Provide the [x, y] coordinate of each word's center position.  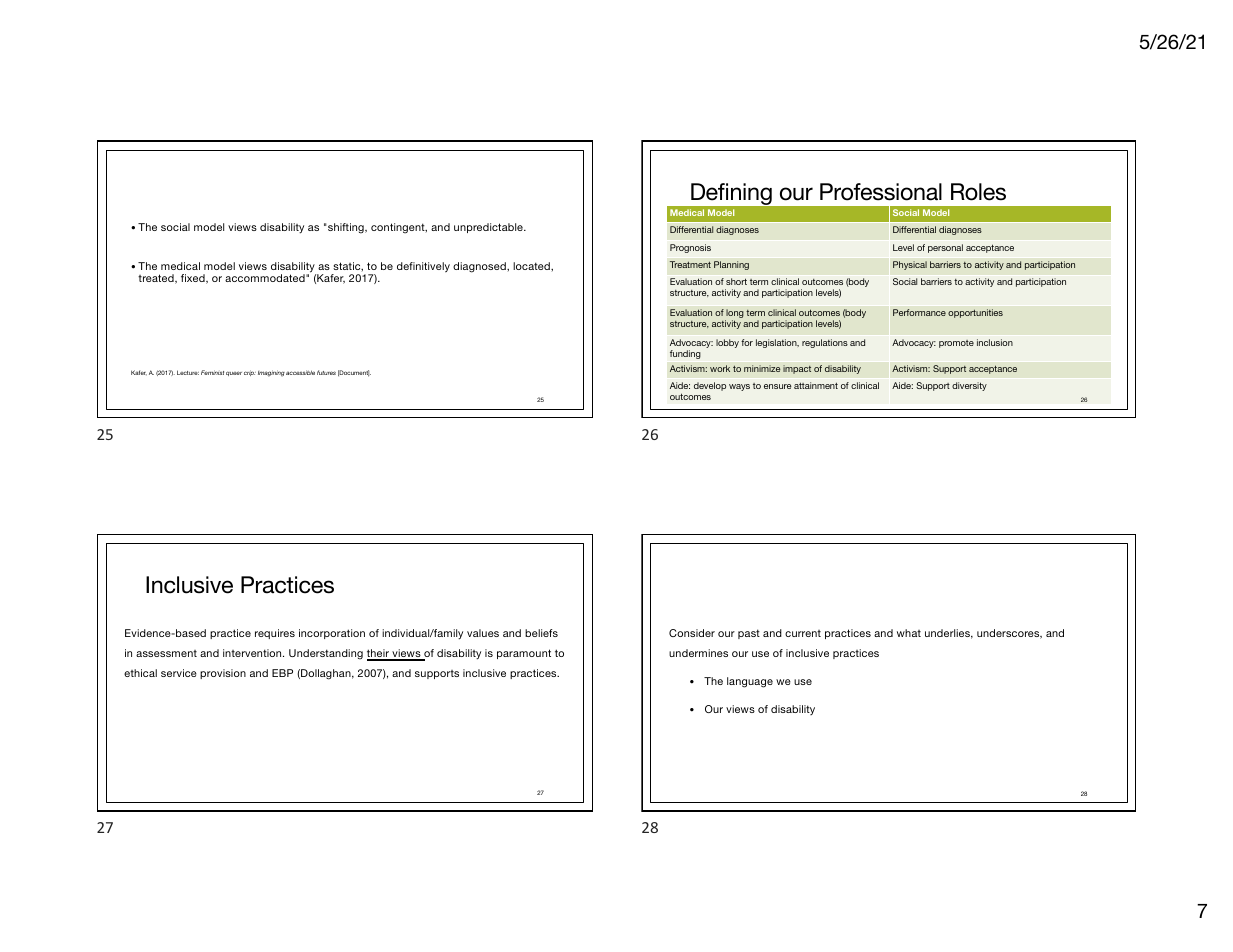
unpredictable [489, 228]
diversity [969, 386]
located [532, 266]
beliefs [541, 633]
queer [234, 373]
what [909, 633]
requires [275, 634]
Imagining [271, 373]
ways [739, 387]
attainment [816, 385]
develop [710, 386]
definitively [423, 267]
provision [223, 674]
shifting [346, 228]
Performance [919, 312]
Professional [881, 192]
